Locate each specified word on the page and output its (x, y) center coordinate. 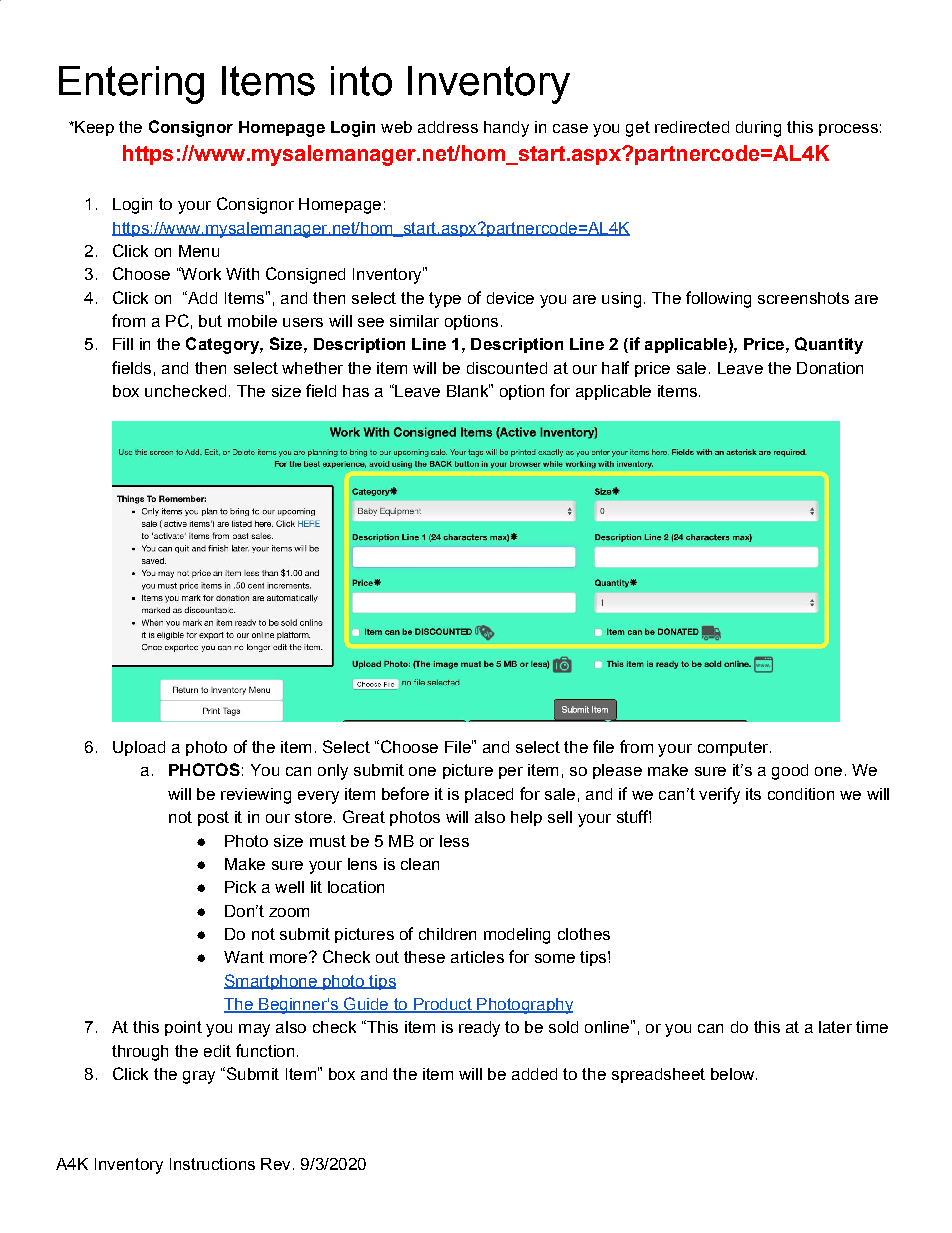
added (534, 1074)
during (758, 129)
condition (801, 794)
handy (506, 129)
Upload (139, 748)
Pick (240, 887)
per (511, 773)
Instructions (212, 1164)
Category (223, 345)
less (454, 841)
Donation (830, 368)
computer (733, 748)
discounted (507, 368)
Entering (131, 85)
